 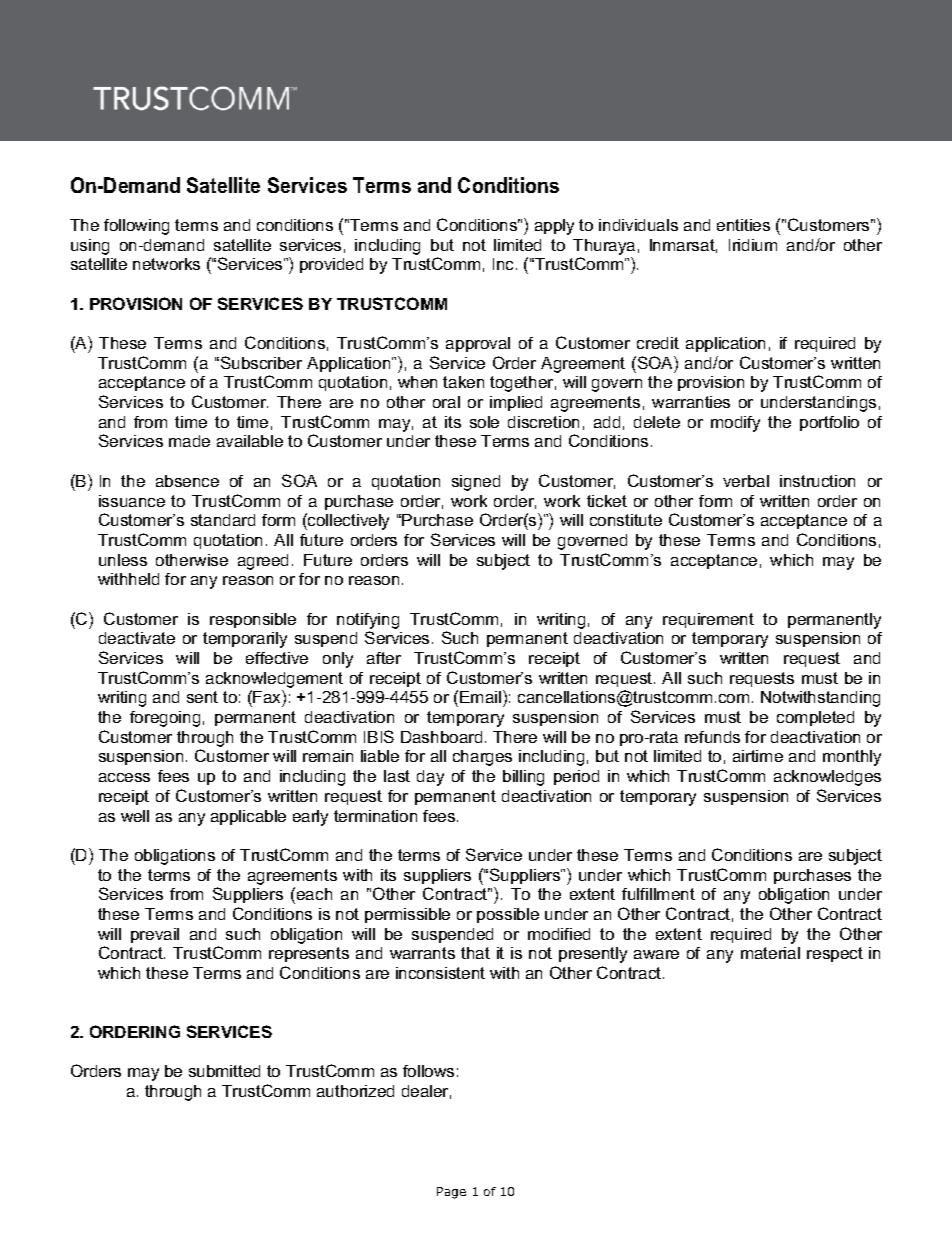 What do you see at coordinates (430, 778) in the image?
I see `day` at bounding box center [430, 778].
